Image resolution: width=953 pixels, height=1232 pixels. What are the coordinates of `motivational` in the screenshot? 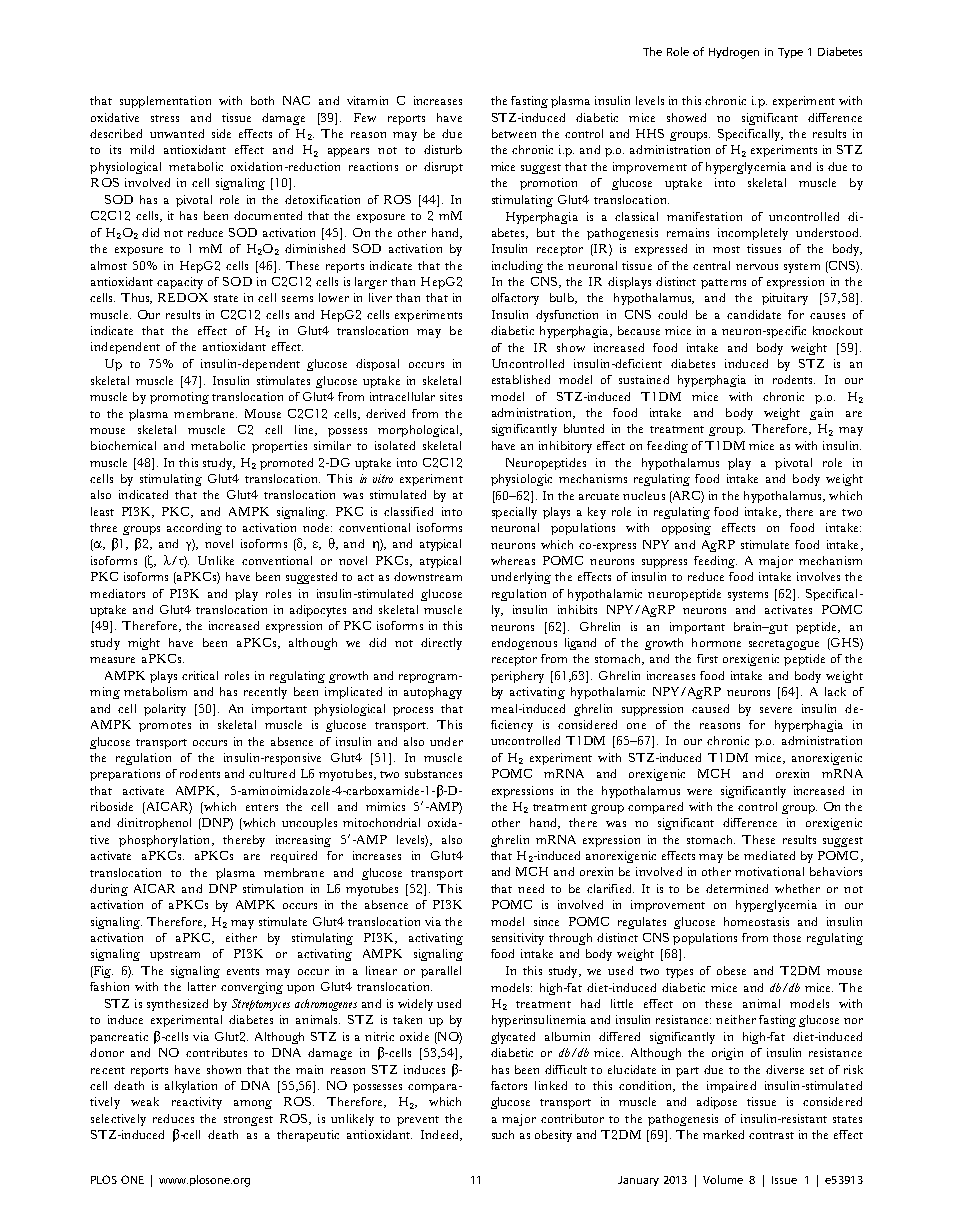 It's located at (769, 871).
